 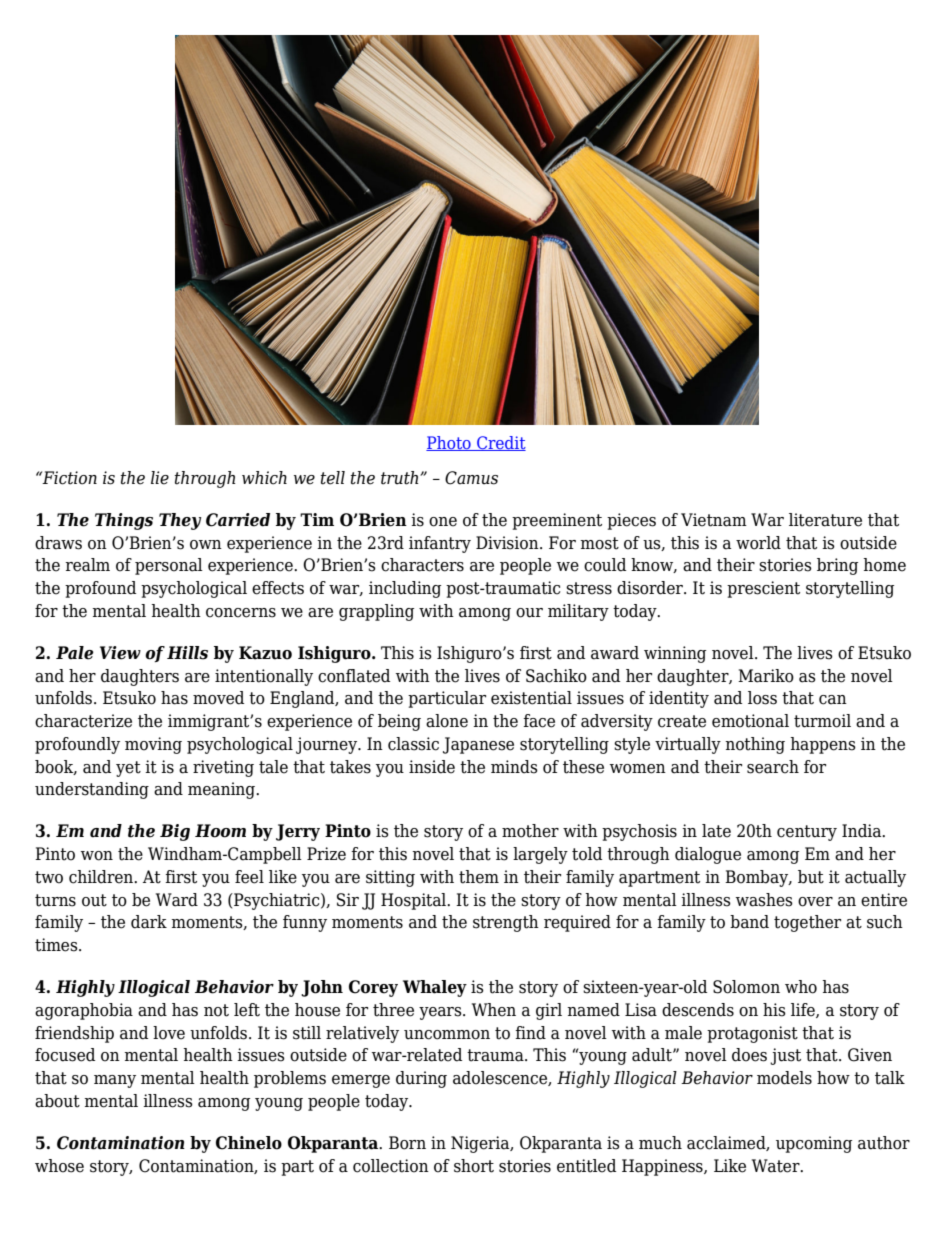 I want to click on whose, so click(x=59, y=1166).
